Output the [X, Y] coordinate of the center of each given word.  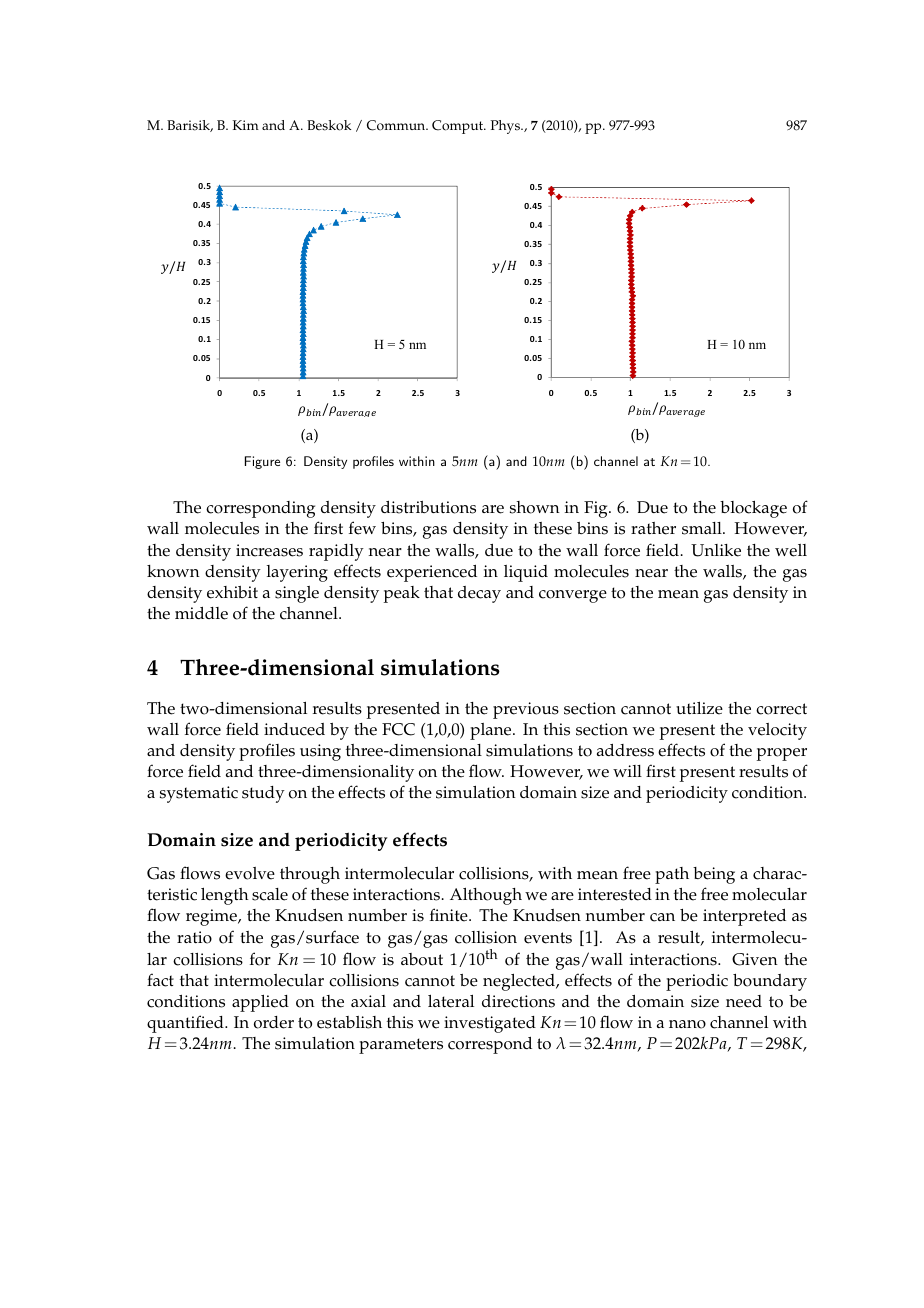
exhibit [232, 592]
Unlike [716, 550]
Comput [459, 127]
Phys [506, 127]
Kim [246, 125]
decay [479, 594]
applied [260, 1003]
